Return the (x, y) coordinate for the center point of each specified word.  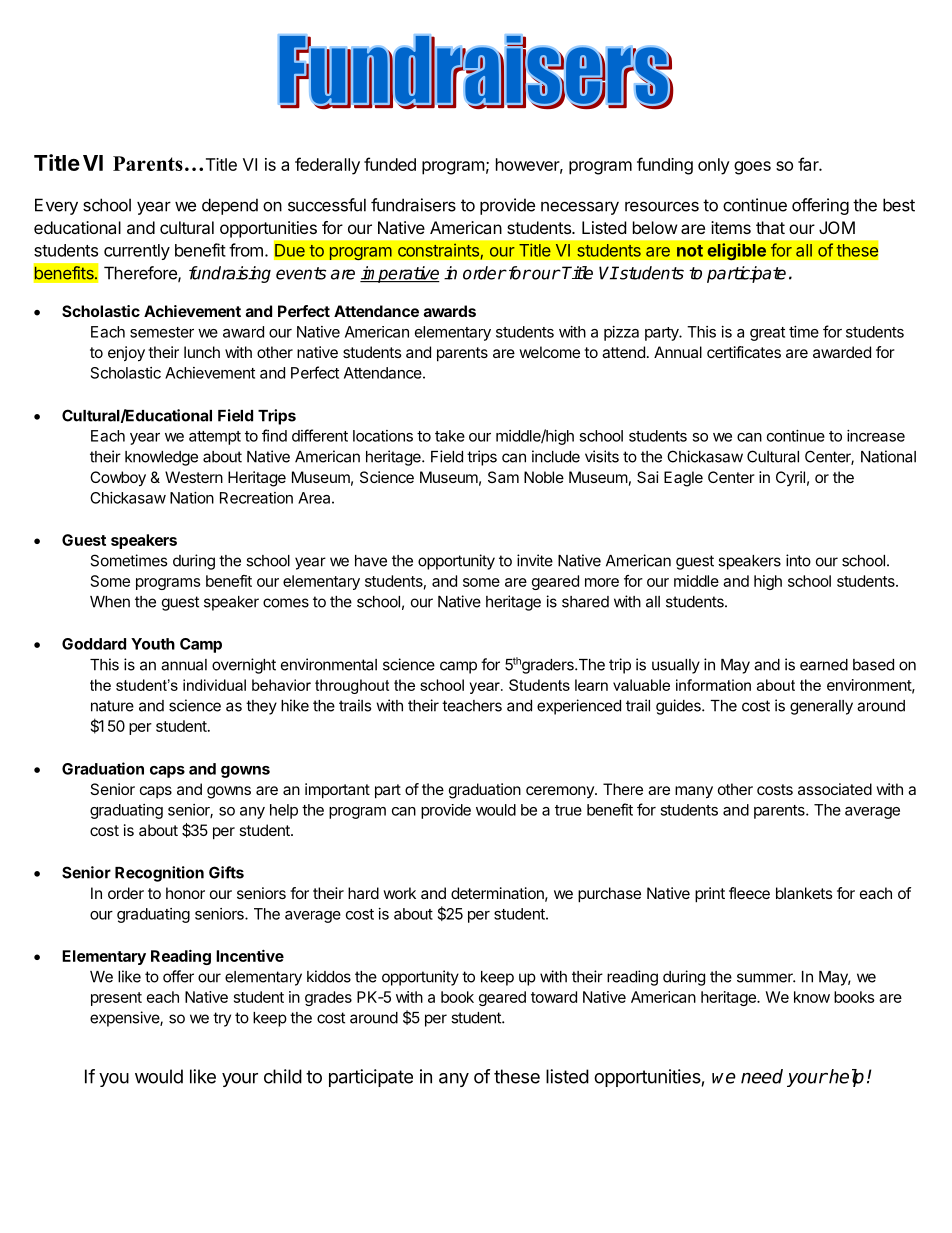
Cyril (790, 478)
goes (752, 168)
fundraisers (413, 205)
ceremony (561, 792)
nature (112, 706)
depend (230, 206)
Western (194, 477)
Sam (503, 477)
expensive (125, 1019)
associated (835, 789)
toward (554, 997)
